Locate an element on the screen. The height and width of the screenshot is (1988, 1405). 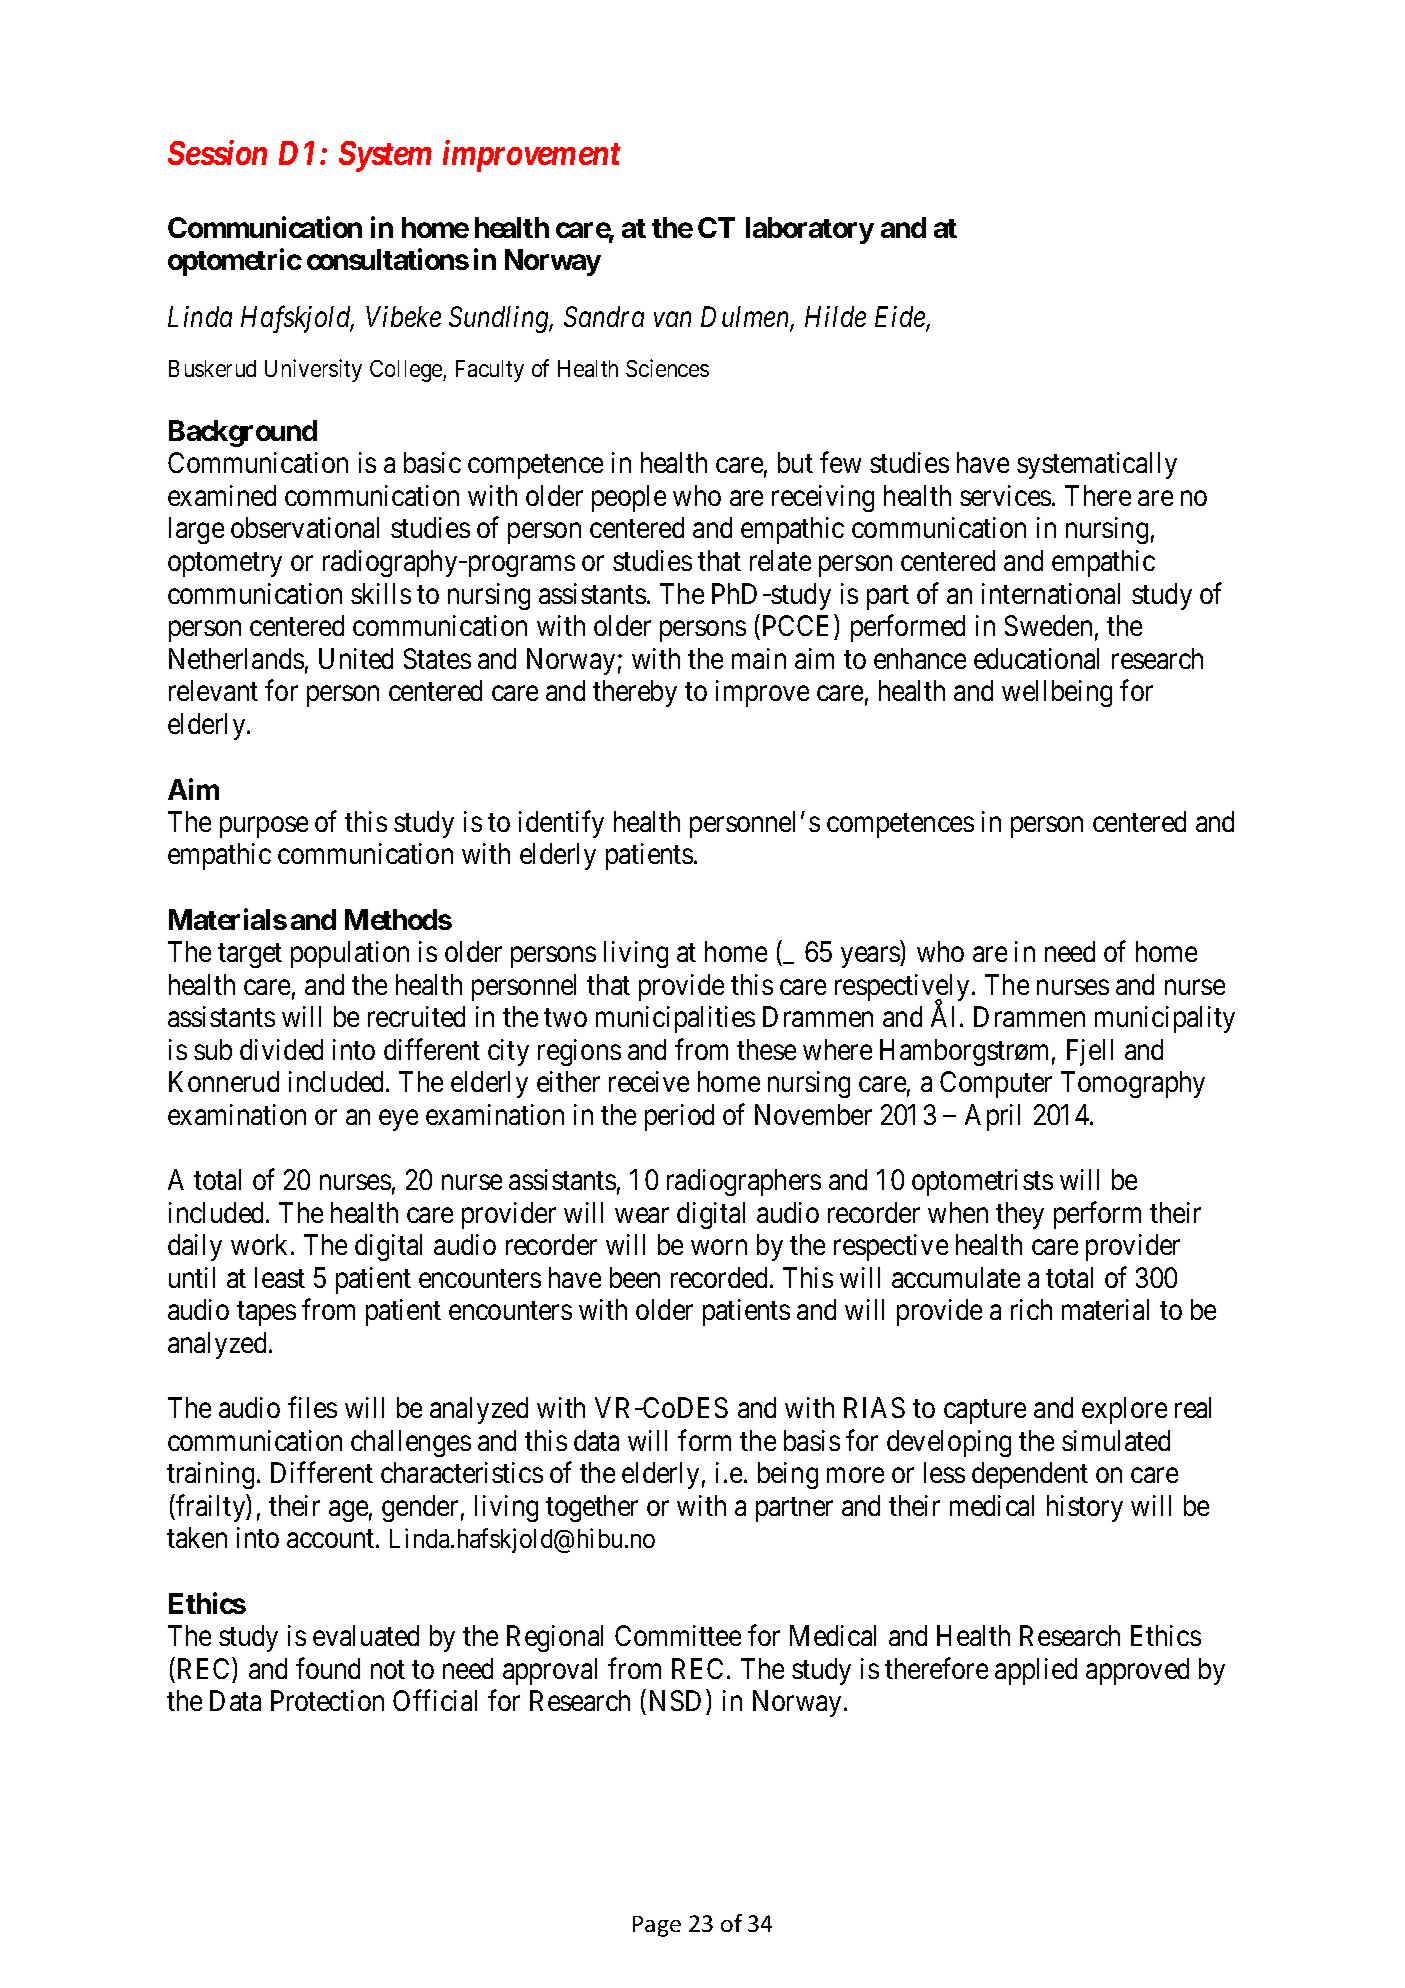
Protection is located at coordinates (327, 1700).
